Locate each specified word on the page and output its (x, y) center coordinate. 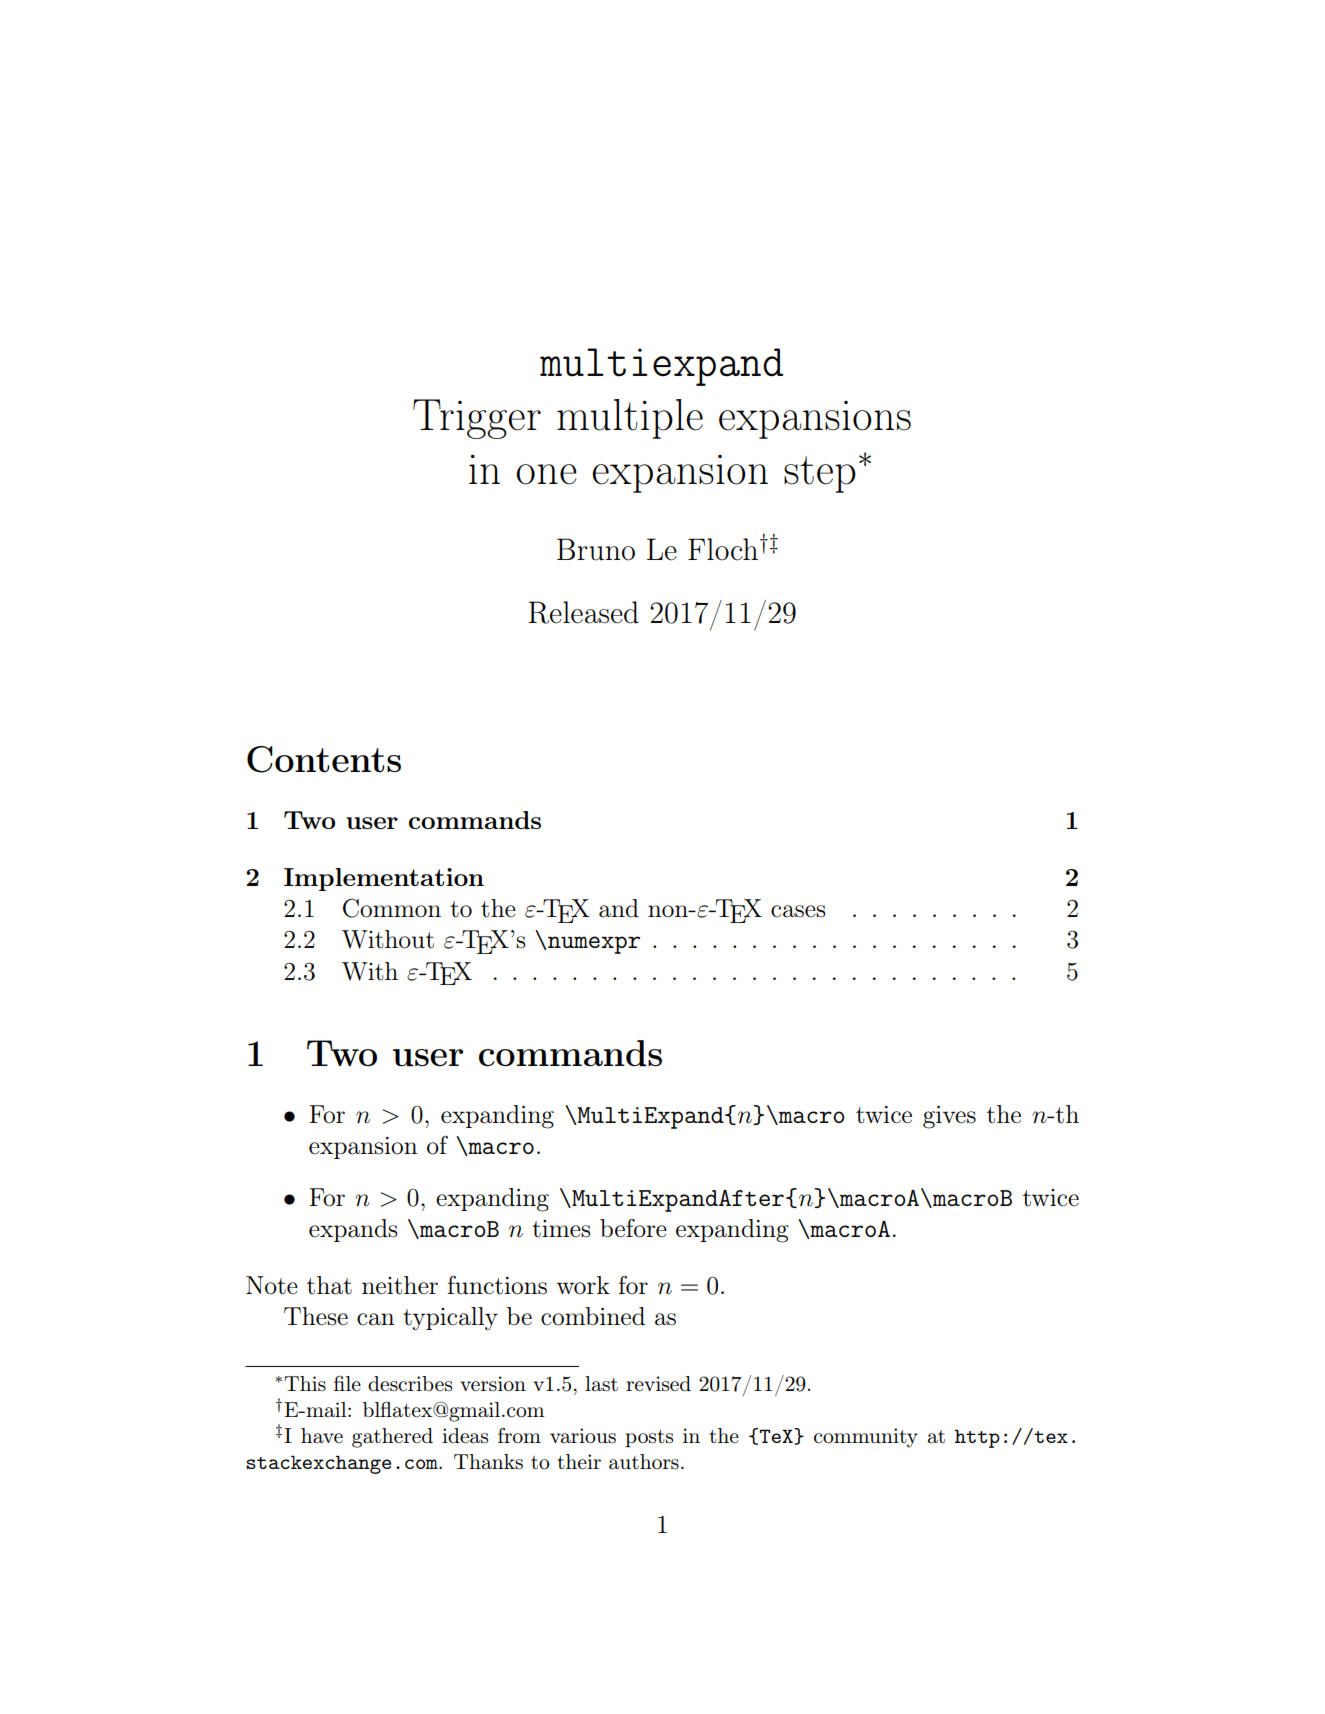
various (583, 1436)
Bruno (596, 549)
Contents (324, 759)
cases (798, 911)
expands (353, 1230)
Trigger (477, 419)
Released (583, 612)
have (322, 1435)
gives (949, 1117)
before (633, 1228)
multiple (630, 419)
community (866, 1438)
